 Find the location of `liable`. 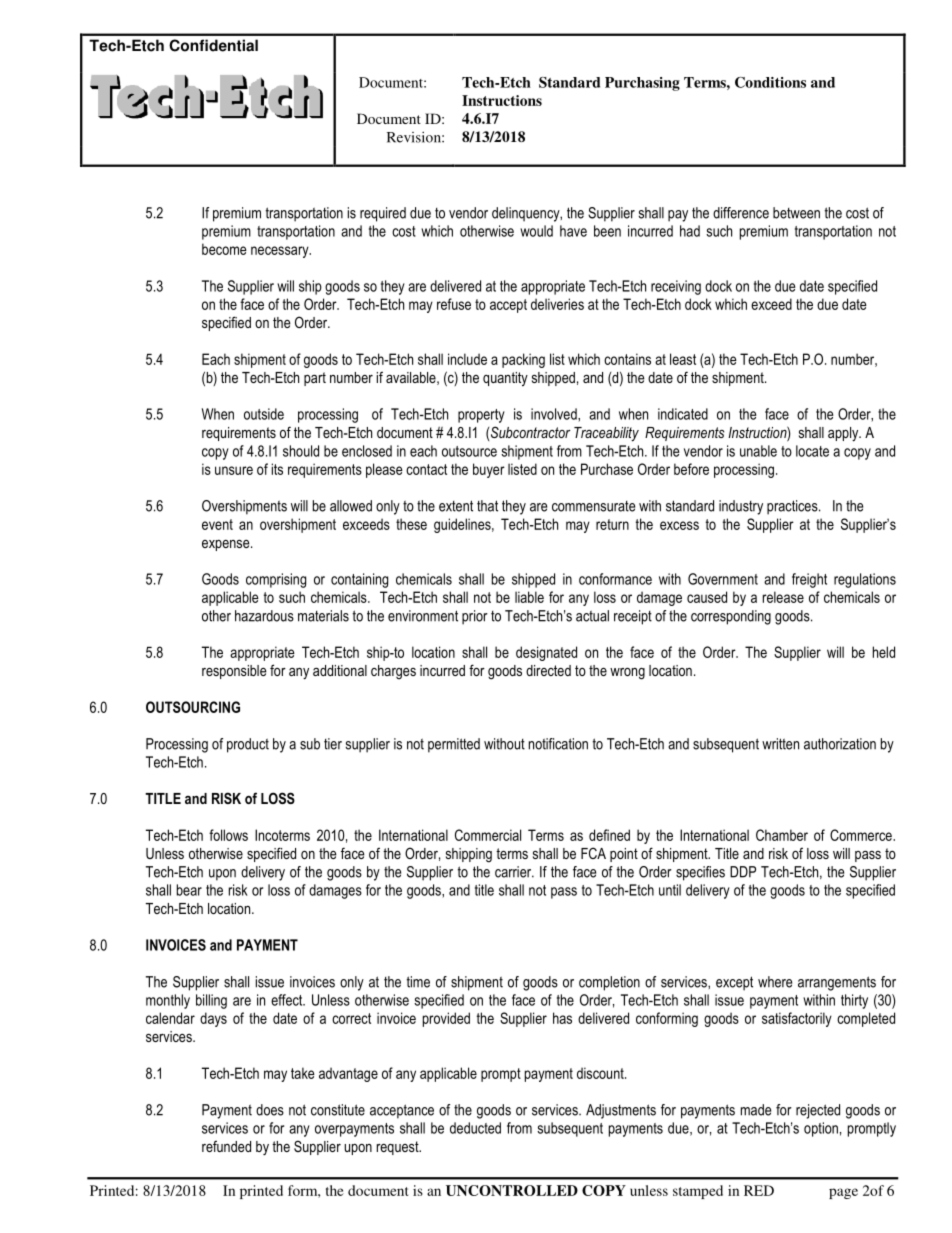

liable is located at coordinates (529, 597).
